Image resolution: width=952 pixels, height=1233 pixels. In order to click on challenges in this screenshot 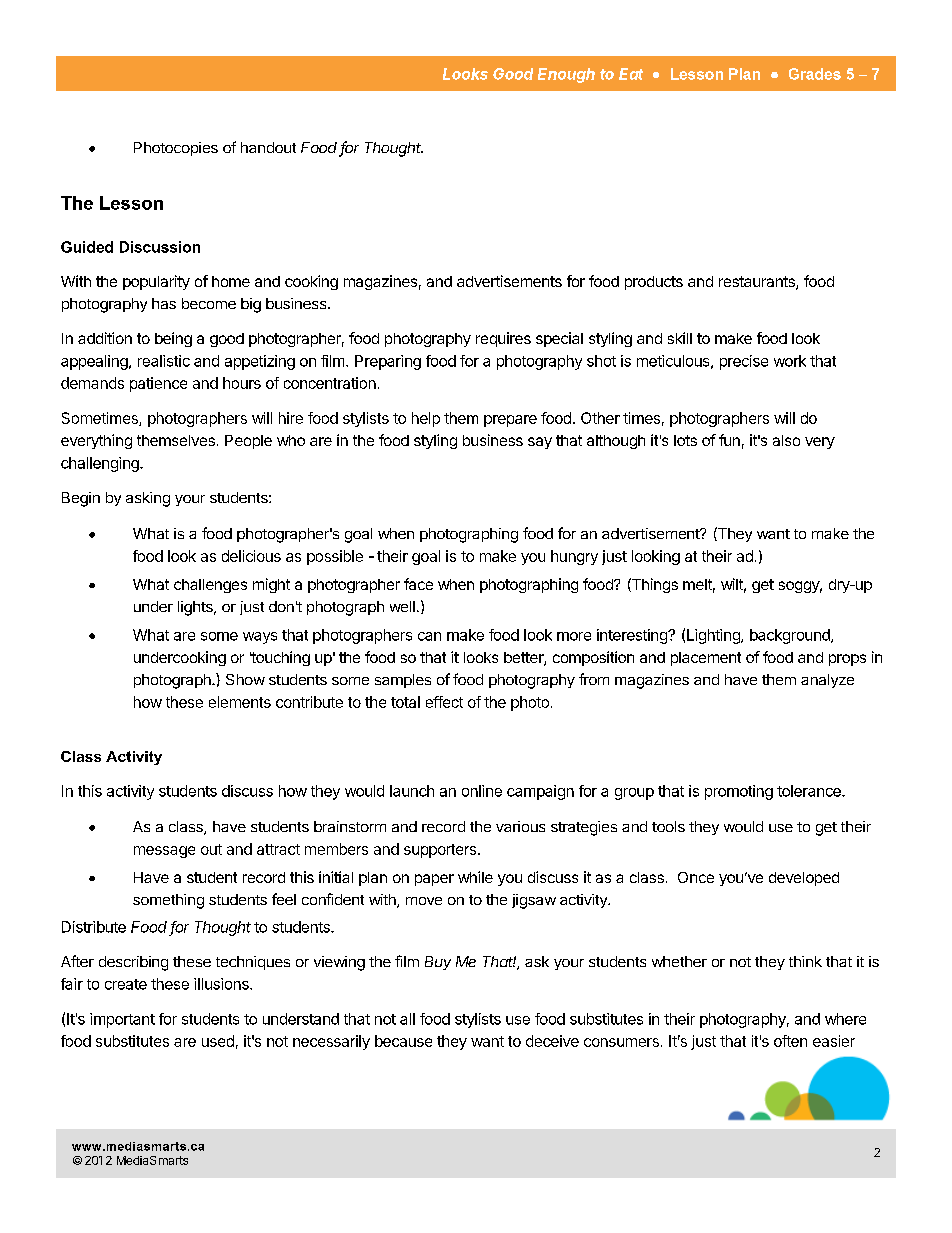, I will do `click(210, 586)`.
